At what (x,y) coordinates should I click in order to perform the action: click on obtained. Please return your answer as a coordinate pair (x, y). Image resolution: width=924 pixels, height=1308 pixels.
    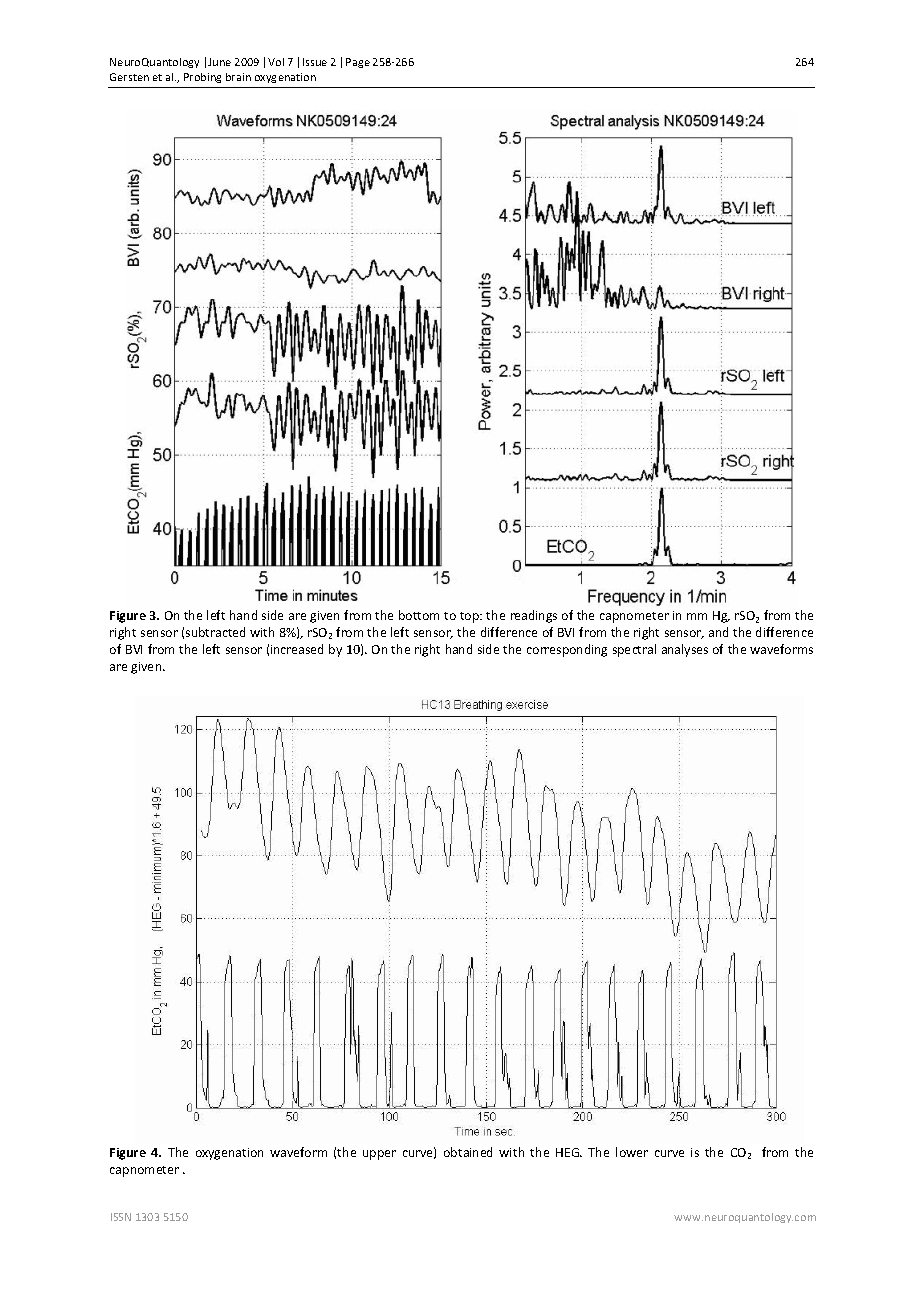
    Looking at the image, I should click on (468, 1152).
